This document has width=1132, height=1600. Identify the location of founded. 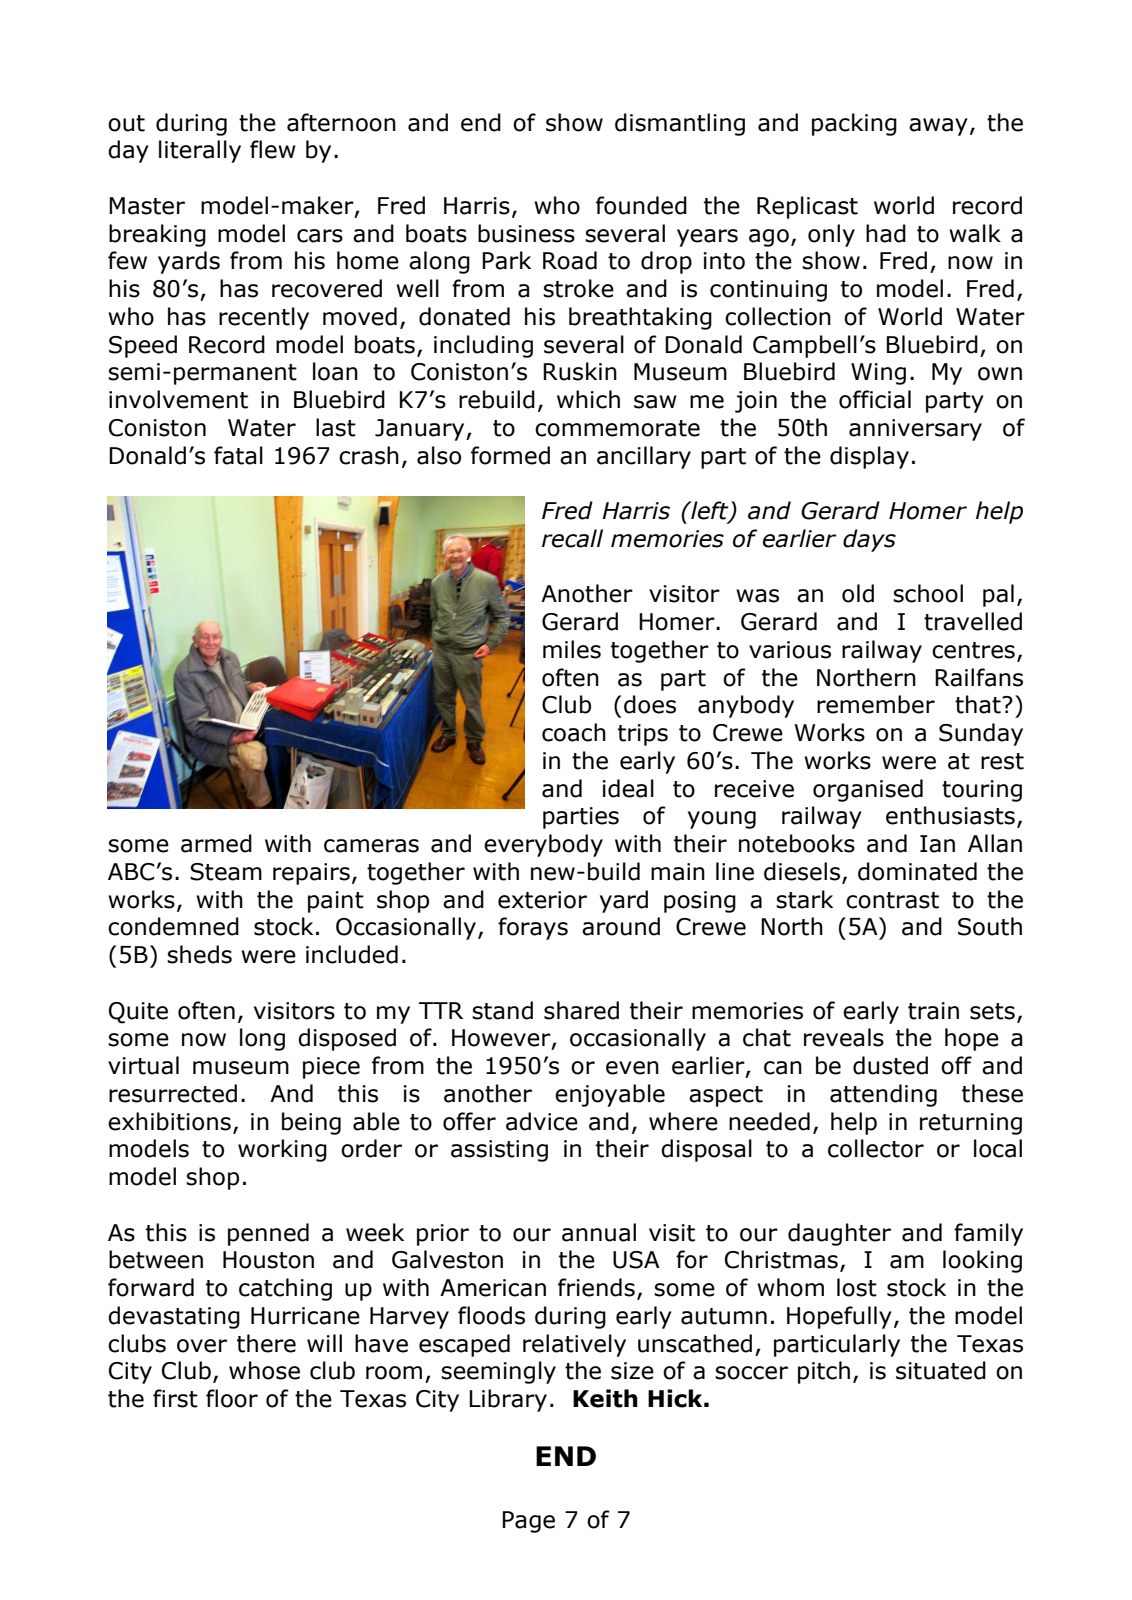
(641, 205).
